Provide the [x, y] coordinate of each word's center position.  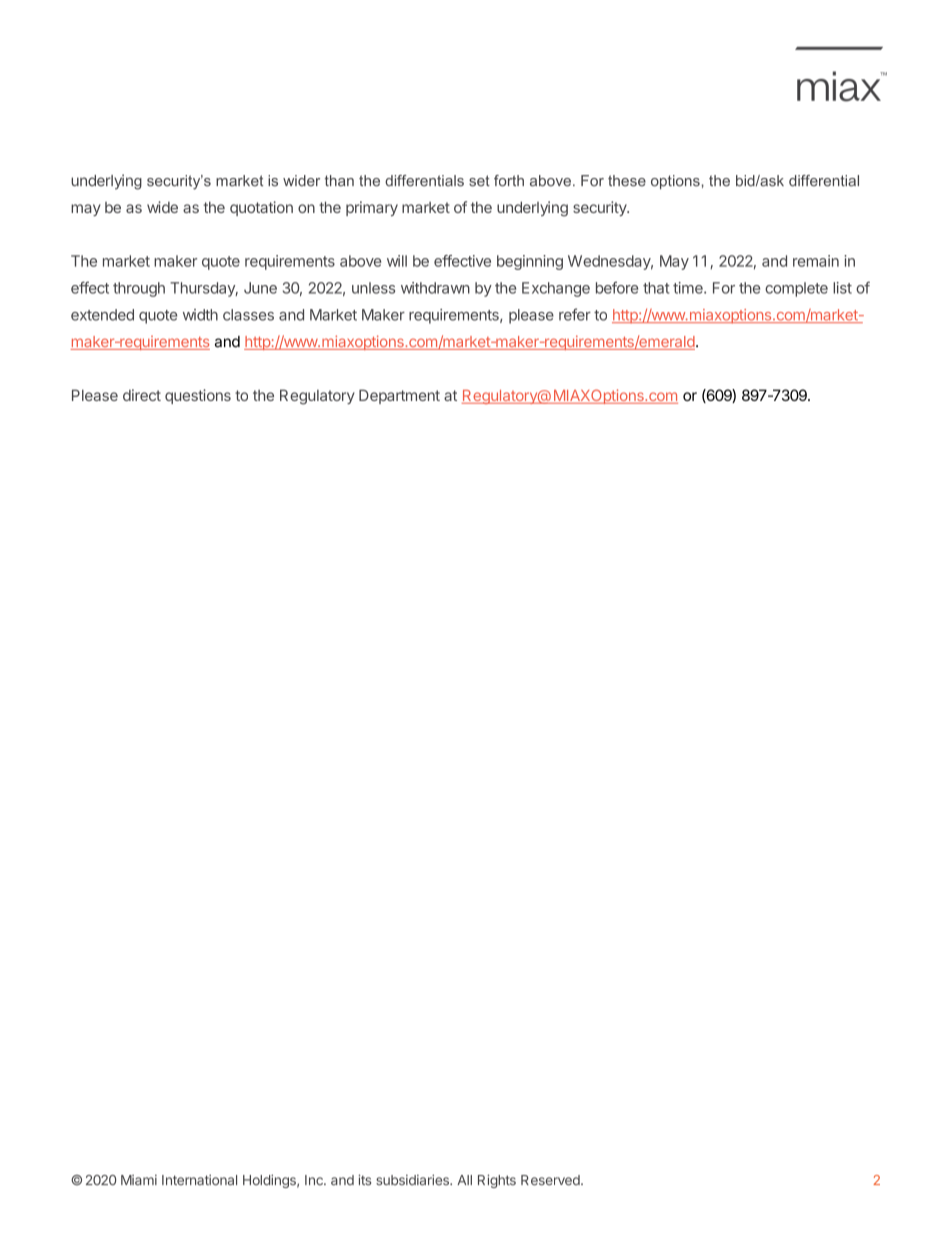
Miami [139, 1180]
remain [816, 261]
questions [198, 396]
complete [796, 289]
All [464, 1180]
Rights [497, 1181]
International [199, 1180]
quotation [261, 208]
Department [399, 396]
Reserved [551, 1180]
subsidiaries [413, 1180]
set [479, 181]
